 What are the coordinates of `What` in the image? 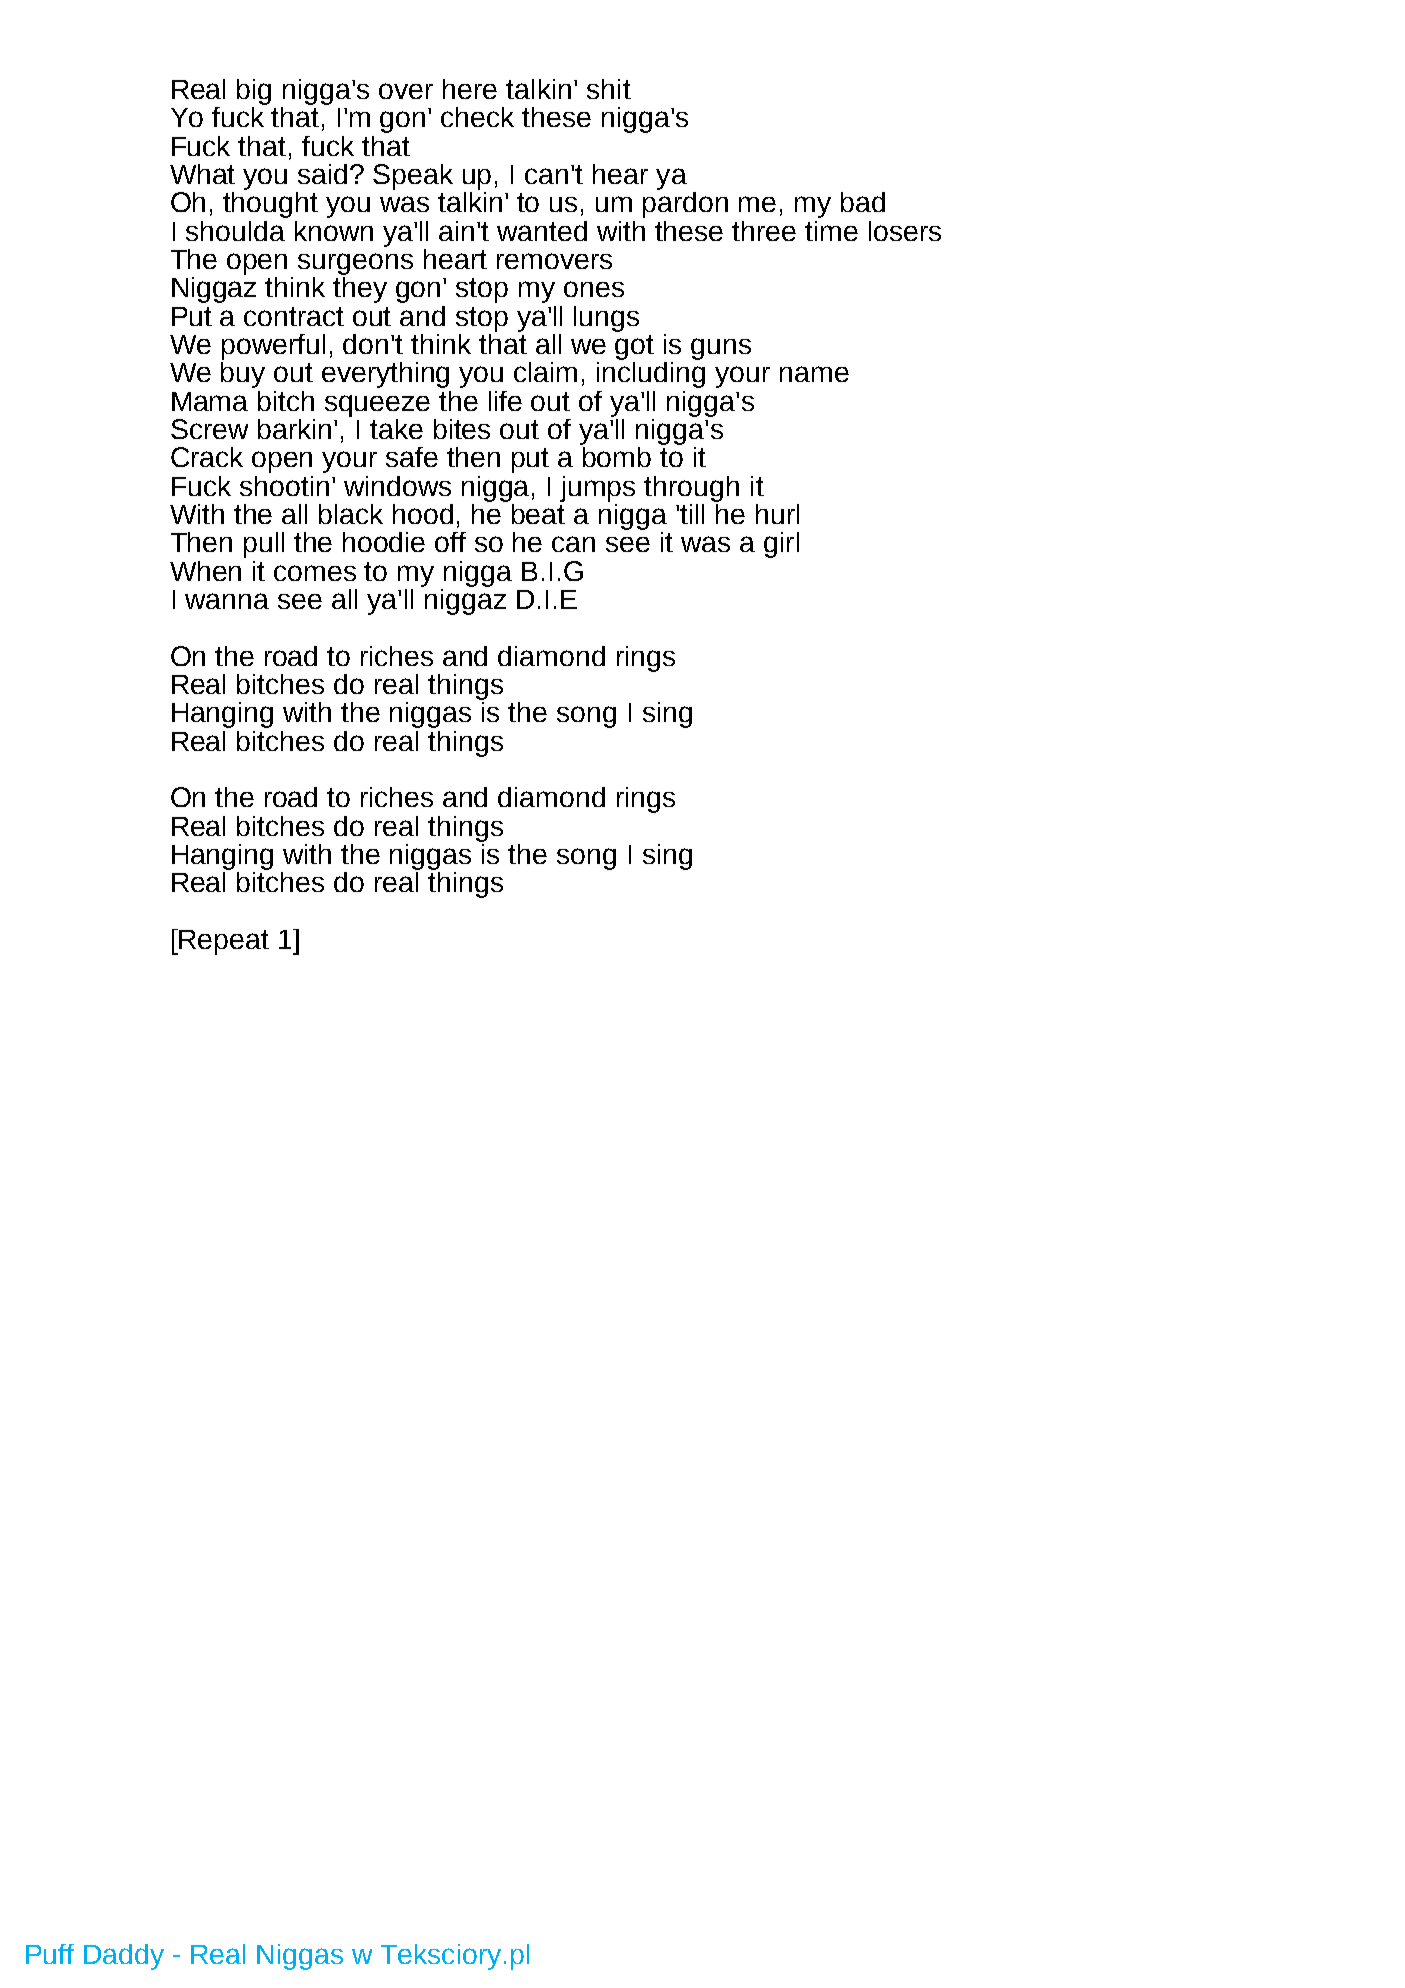 It's located at (202, 174).
